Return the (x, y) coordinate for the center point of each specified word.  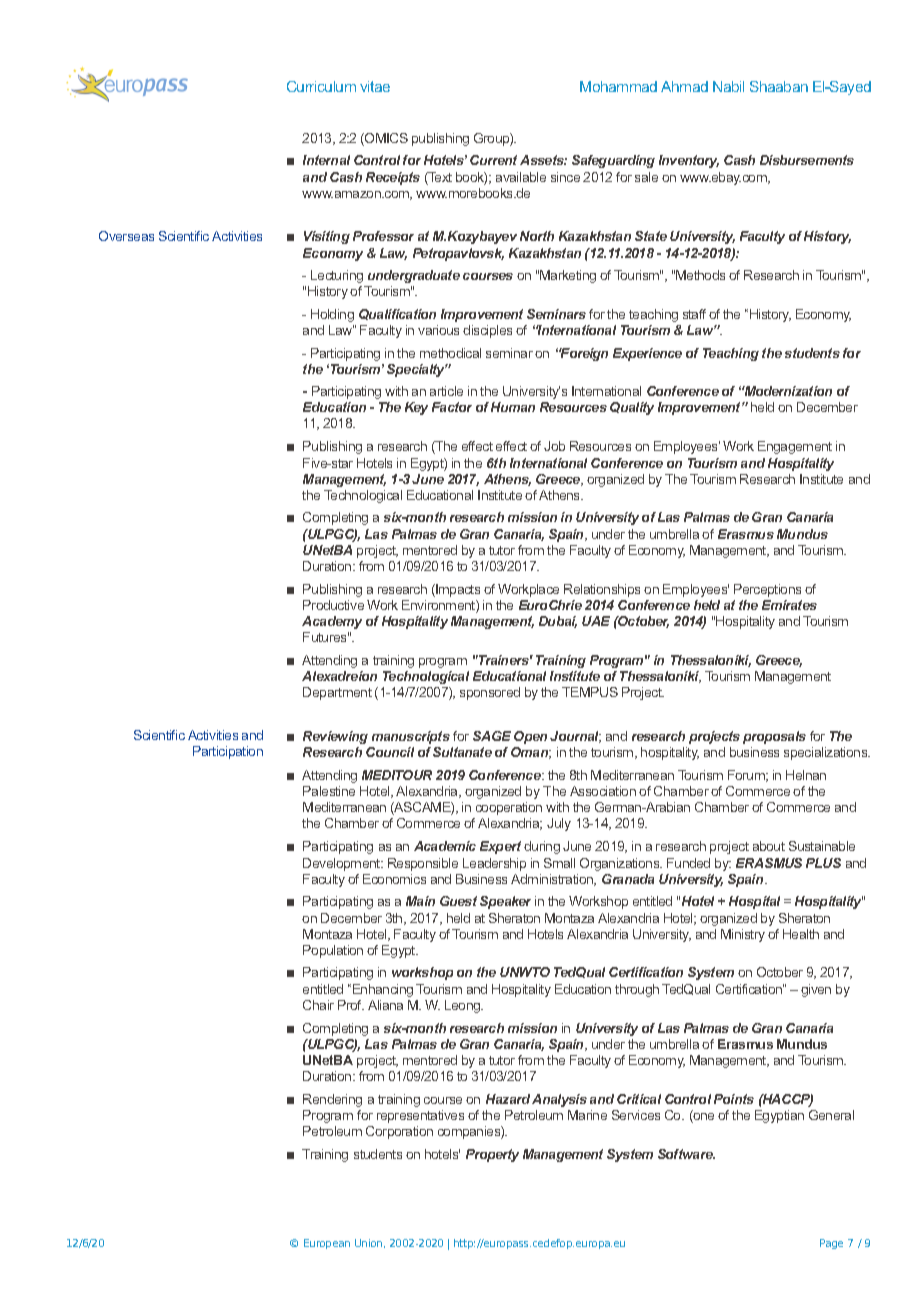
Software (686, 1154)
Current (493, 160)
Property (492, 1155)
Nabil (728, 86)
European (327, 1244)
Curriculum (321, 86)
